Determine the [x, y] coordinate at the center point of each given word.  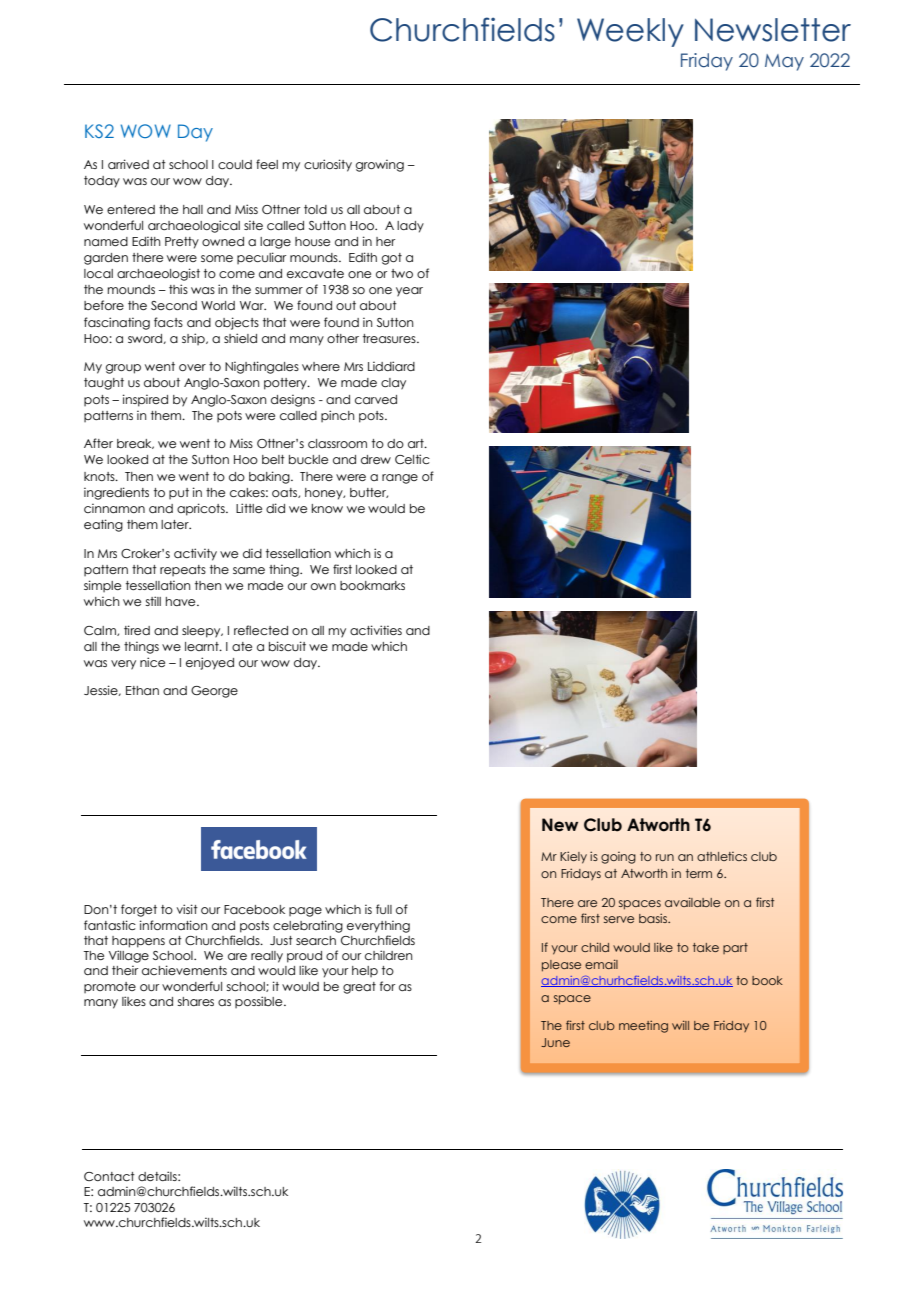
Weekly [630, 32]
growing [380, 165]
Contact [109, 1176]
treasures [390, 338]
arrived [128, 164]
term [699, 873]
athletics [722, 856]
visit [187, 909]
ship [194, 339]
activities [376, 630]
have [182, 601]
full [384, 909]
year [409, 292]
